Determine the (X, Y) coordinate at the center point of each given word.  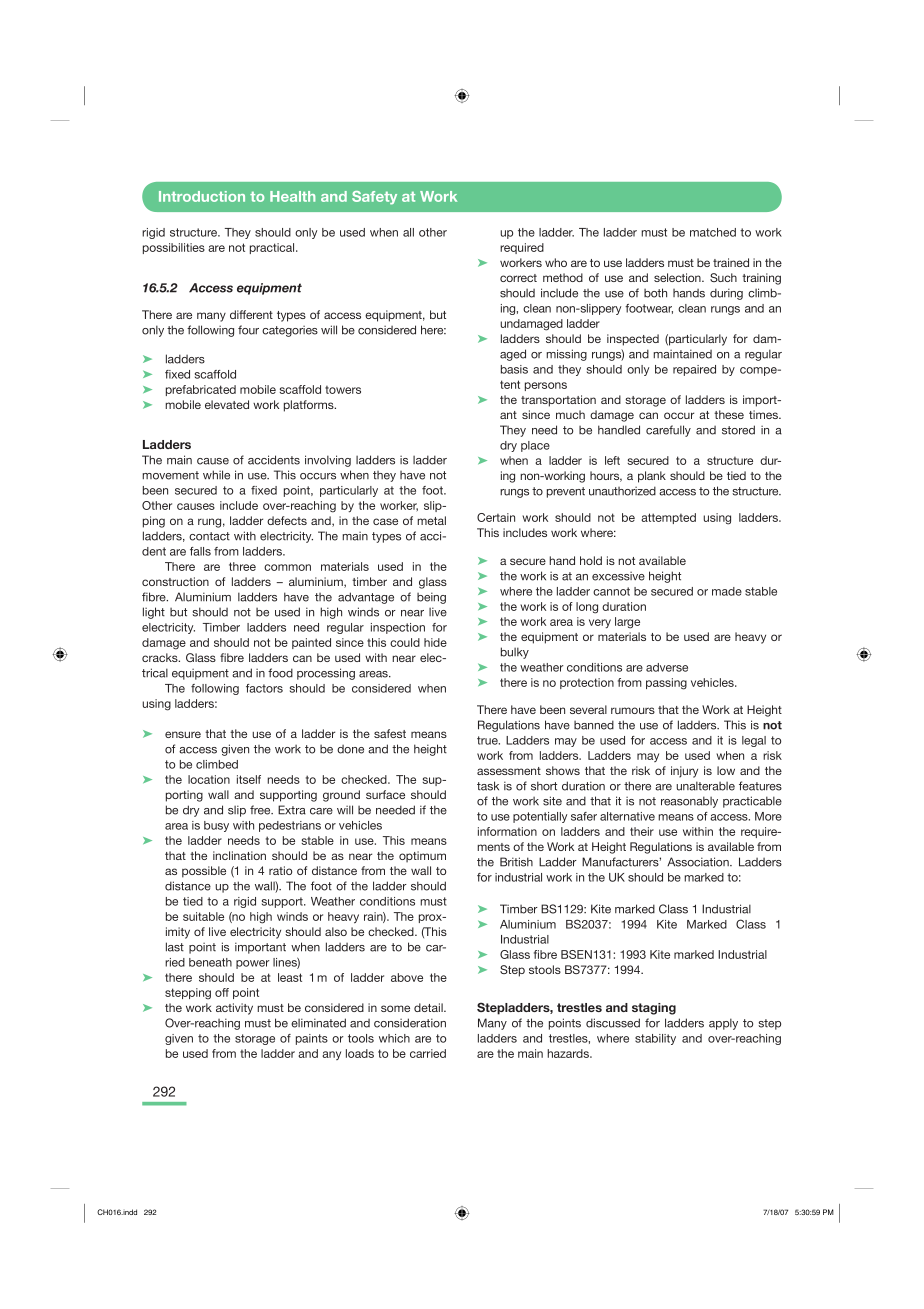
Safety (374, 198)
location (209, 779)
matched (713, 232)
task (488, 786)
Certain (496, 517)
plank (652, 477)
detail (429, 1007)
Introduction (202, 196)
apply (723, 1024)
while (216, 475)
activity (234, 1009)
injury (684, 772)
